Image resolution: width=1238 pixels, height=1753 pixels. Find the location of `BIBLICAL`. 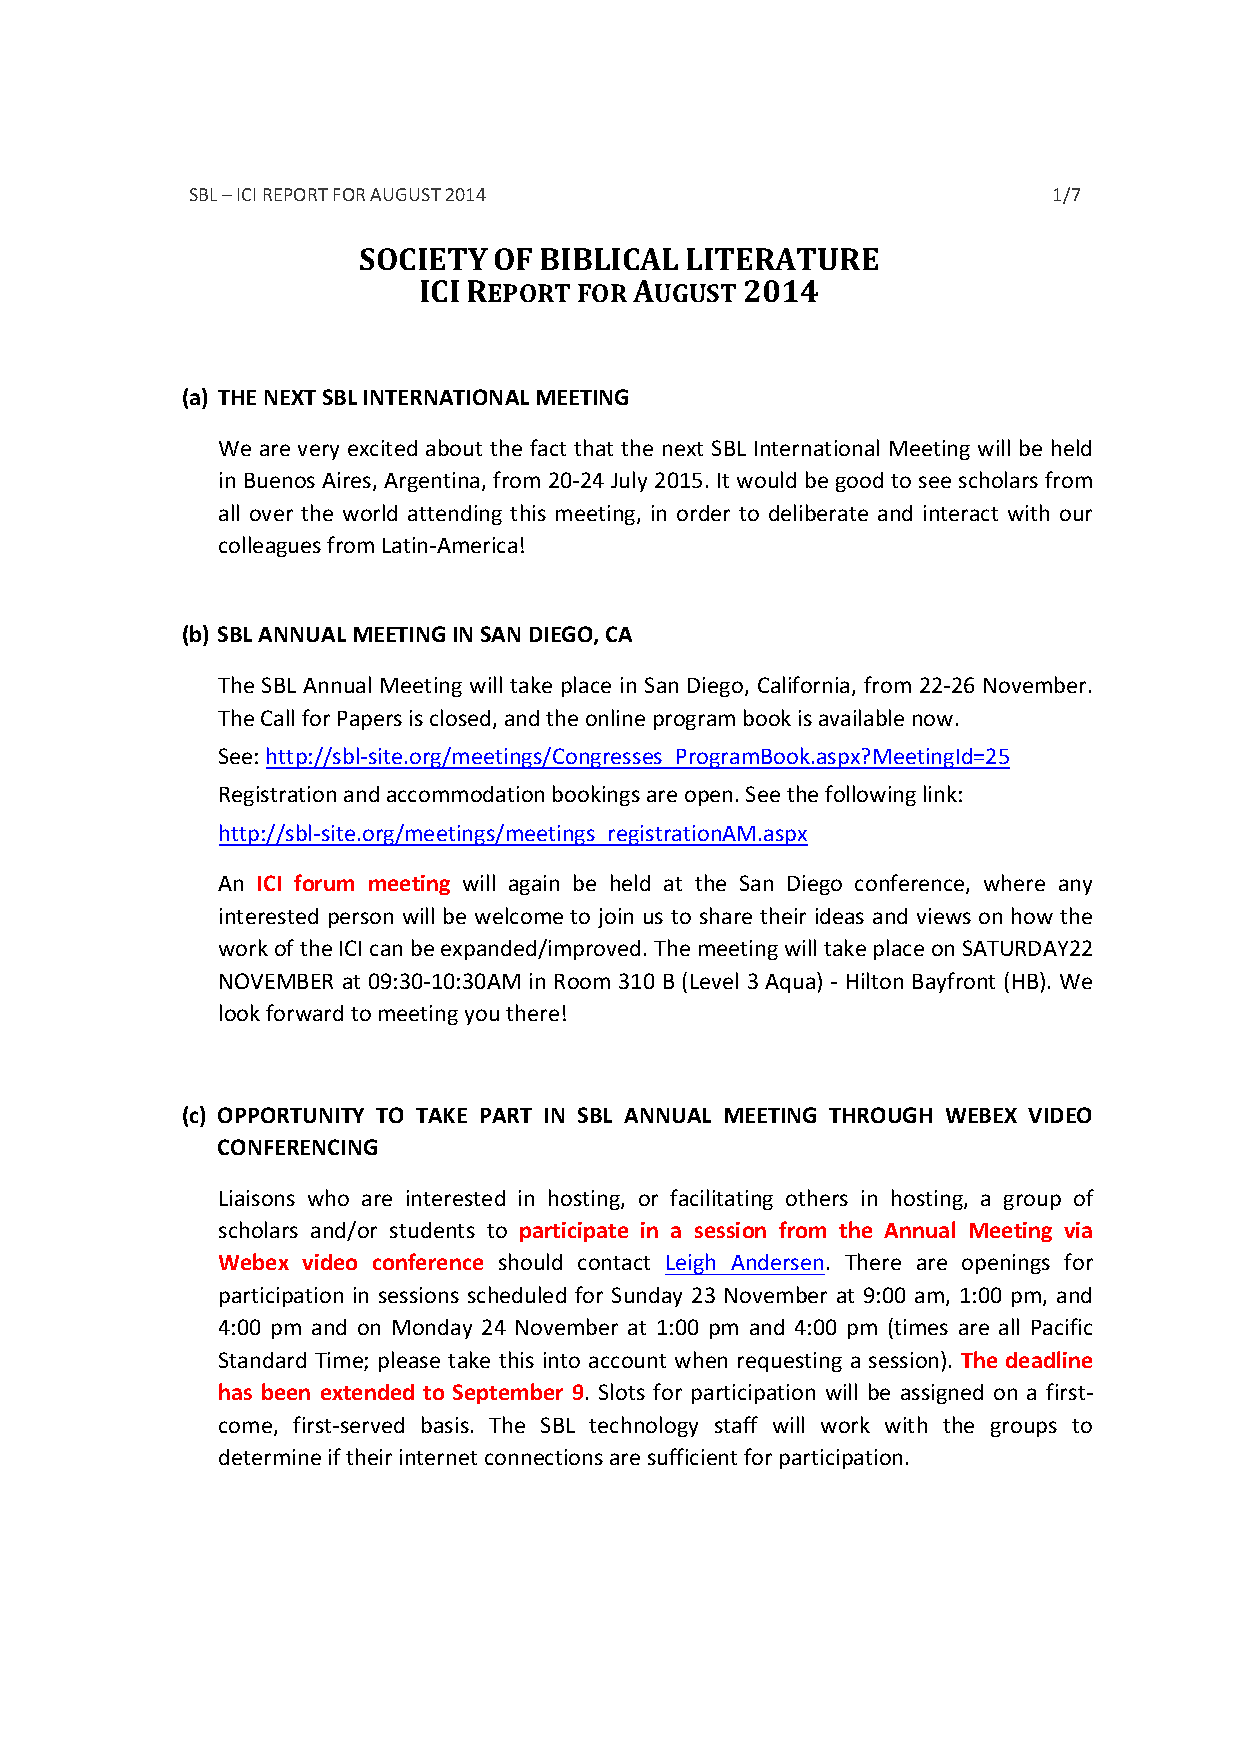

BIBLICAL is located at coordinates (609, 259).
